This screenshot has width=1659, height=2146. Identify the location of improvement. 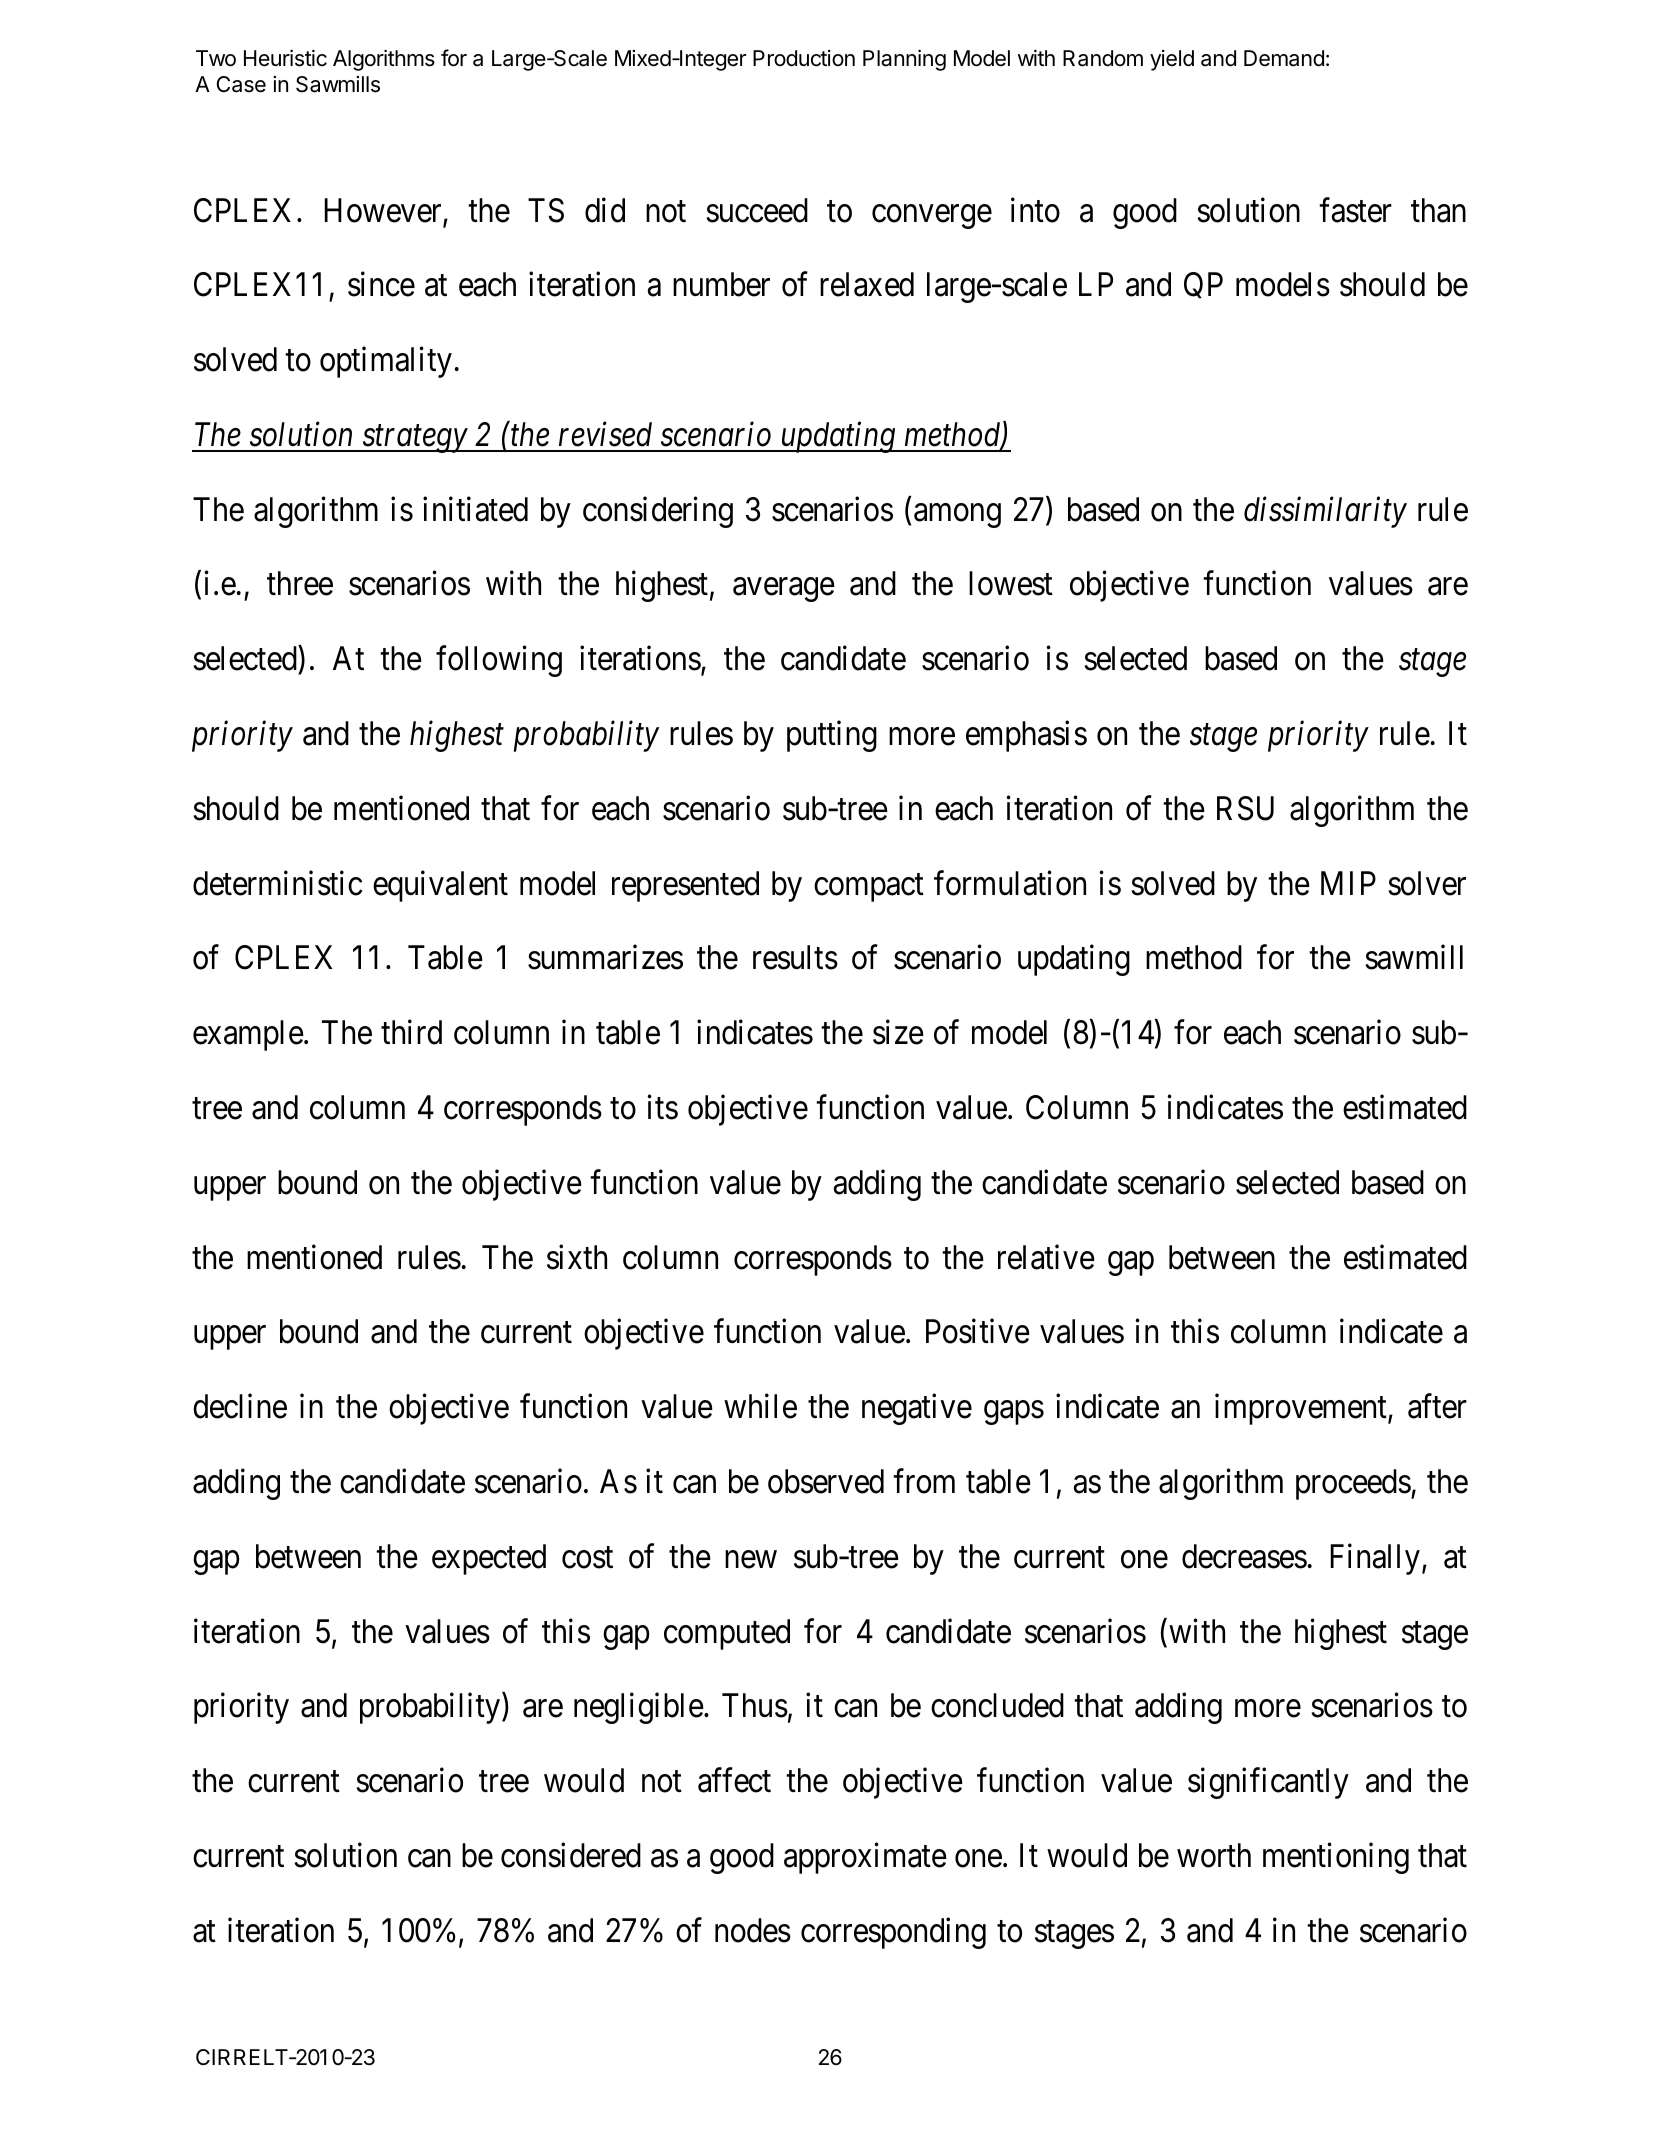
(1302, 1409).
